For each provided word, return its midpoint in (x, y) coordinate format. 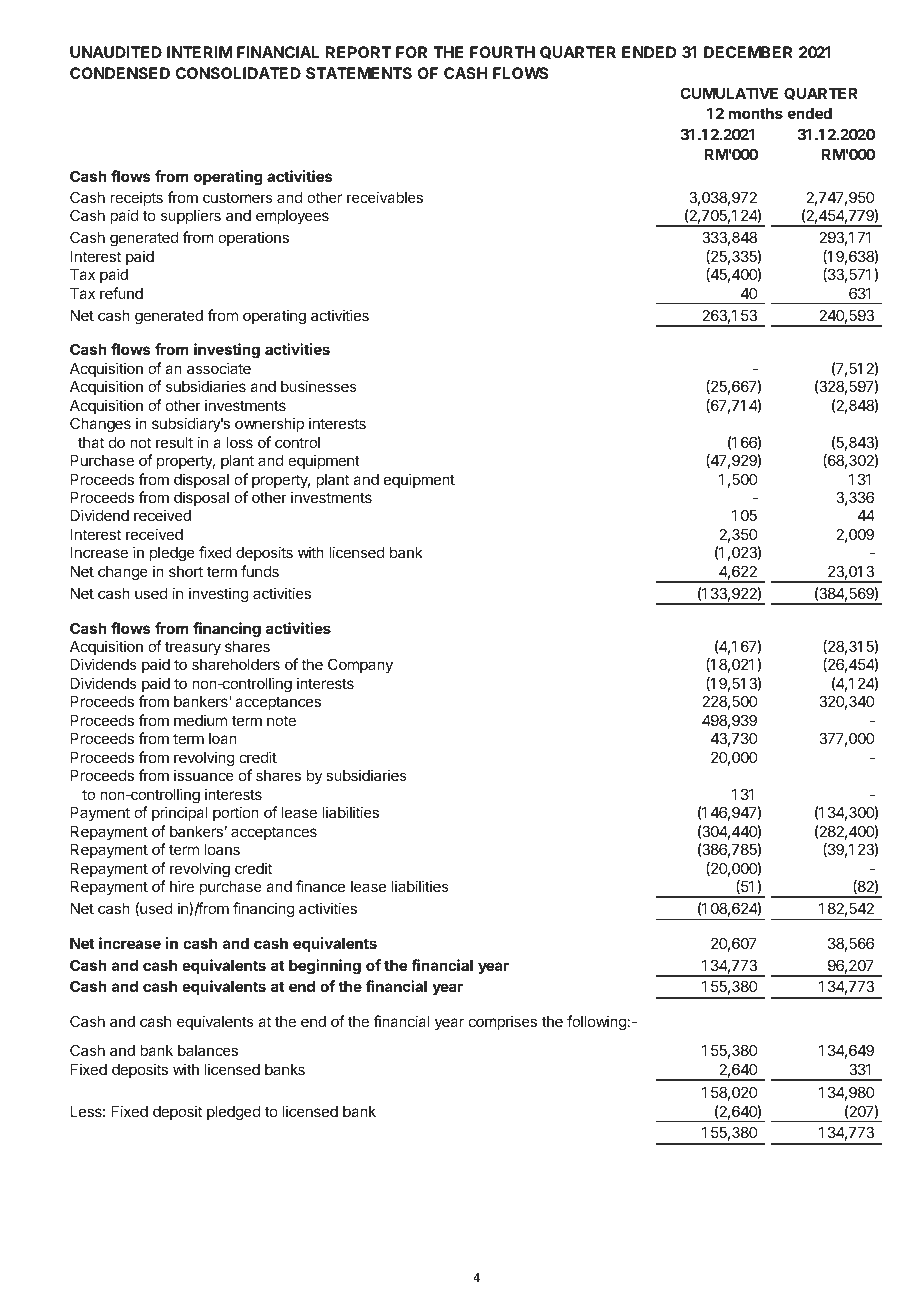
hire (182, 886)
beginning (325, 967)
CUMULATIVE (729, 93)
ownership (269, 424)
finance (320, 886)
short (186, 571)
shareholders (236, 664)
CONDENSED (120, 73)
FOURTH (502, 52)
